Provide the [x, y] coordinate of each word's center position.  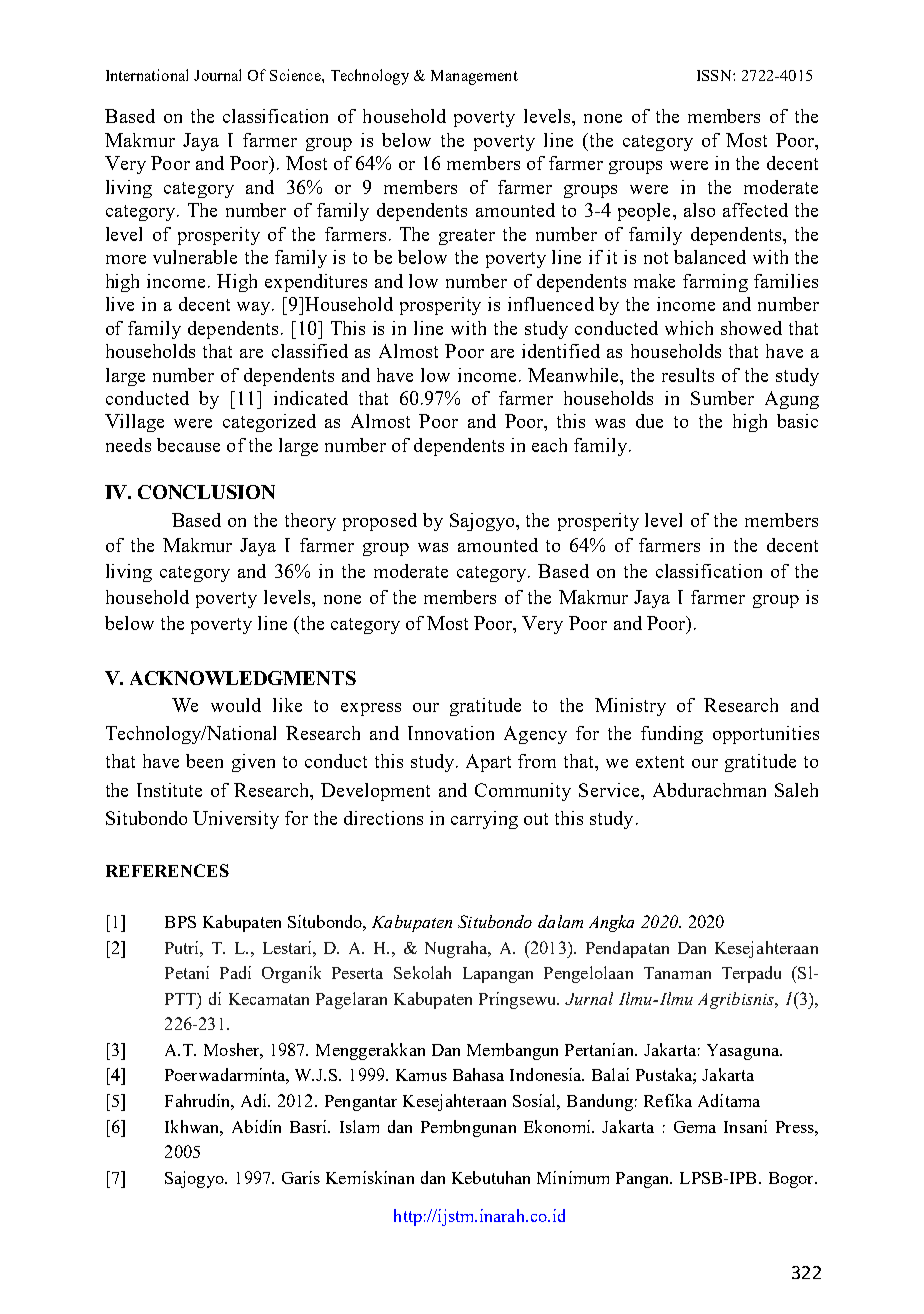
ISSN [715, 75]
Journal [217, 75]
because [188, 445]
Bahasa [478, 1074]
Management [474, 77]
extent [660, 762]
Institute [169, 790]
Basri [310, 1126]
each [549, 445]
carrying [484, 820]
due [649, 421]
